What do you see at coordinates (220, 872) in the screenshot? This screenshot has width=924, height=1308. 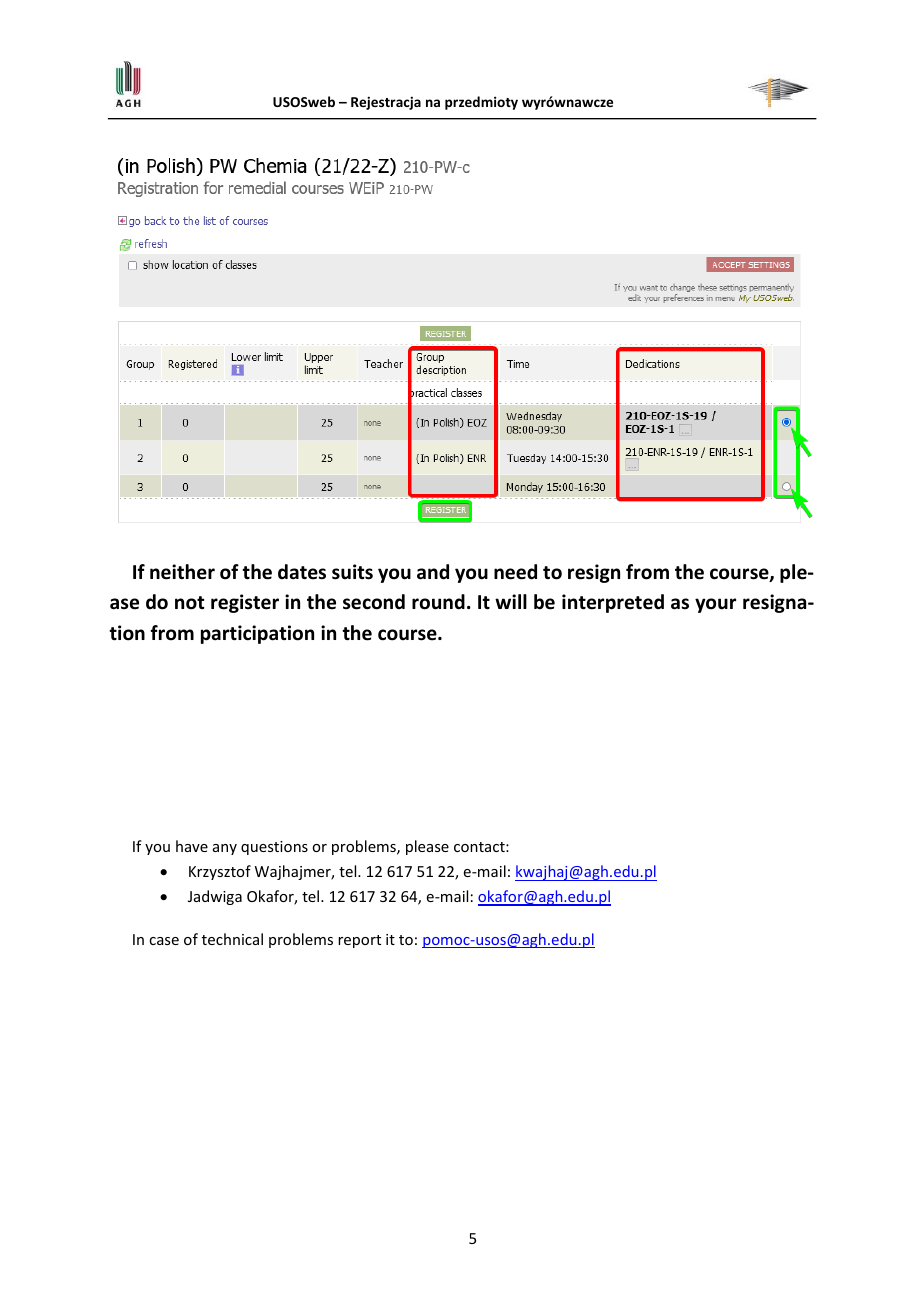 I see `Krzysztof` at bounding box center [220, 872].
